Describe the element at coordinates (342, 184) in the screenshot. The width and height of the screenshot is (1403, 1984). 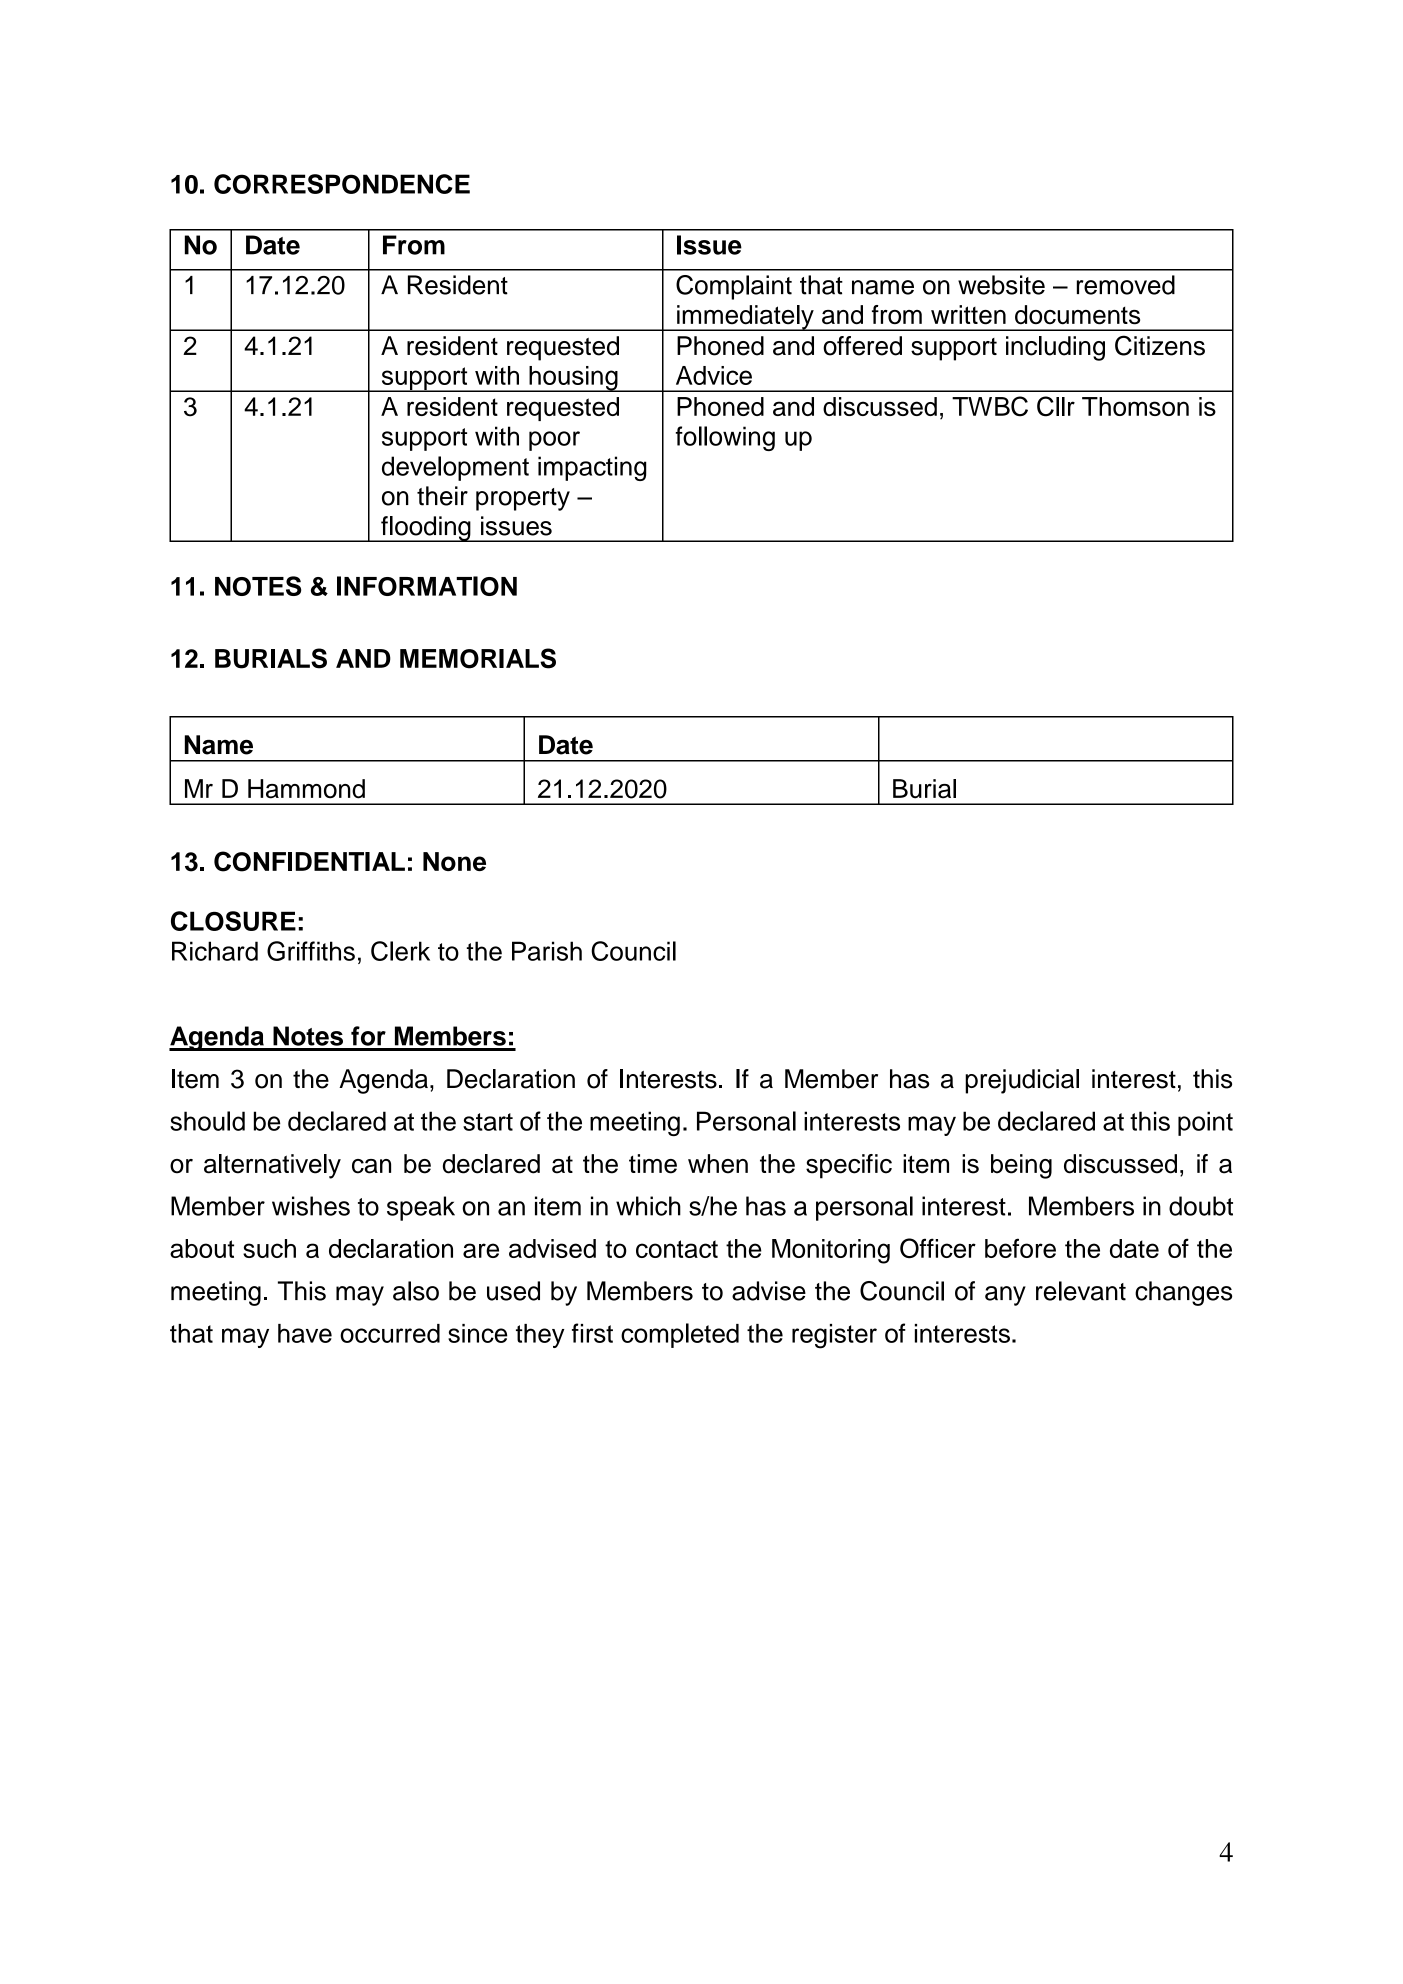
I see `CORRESPONDENCE` at that location.
